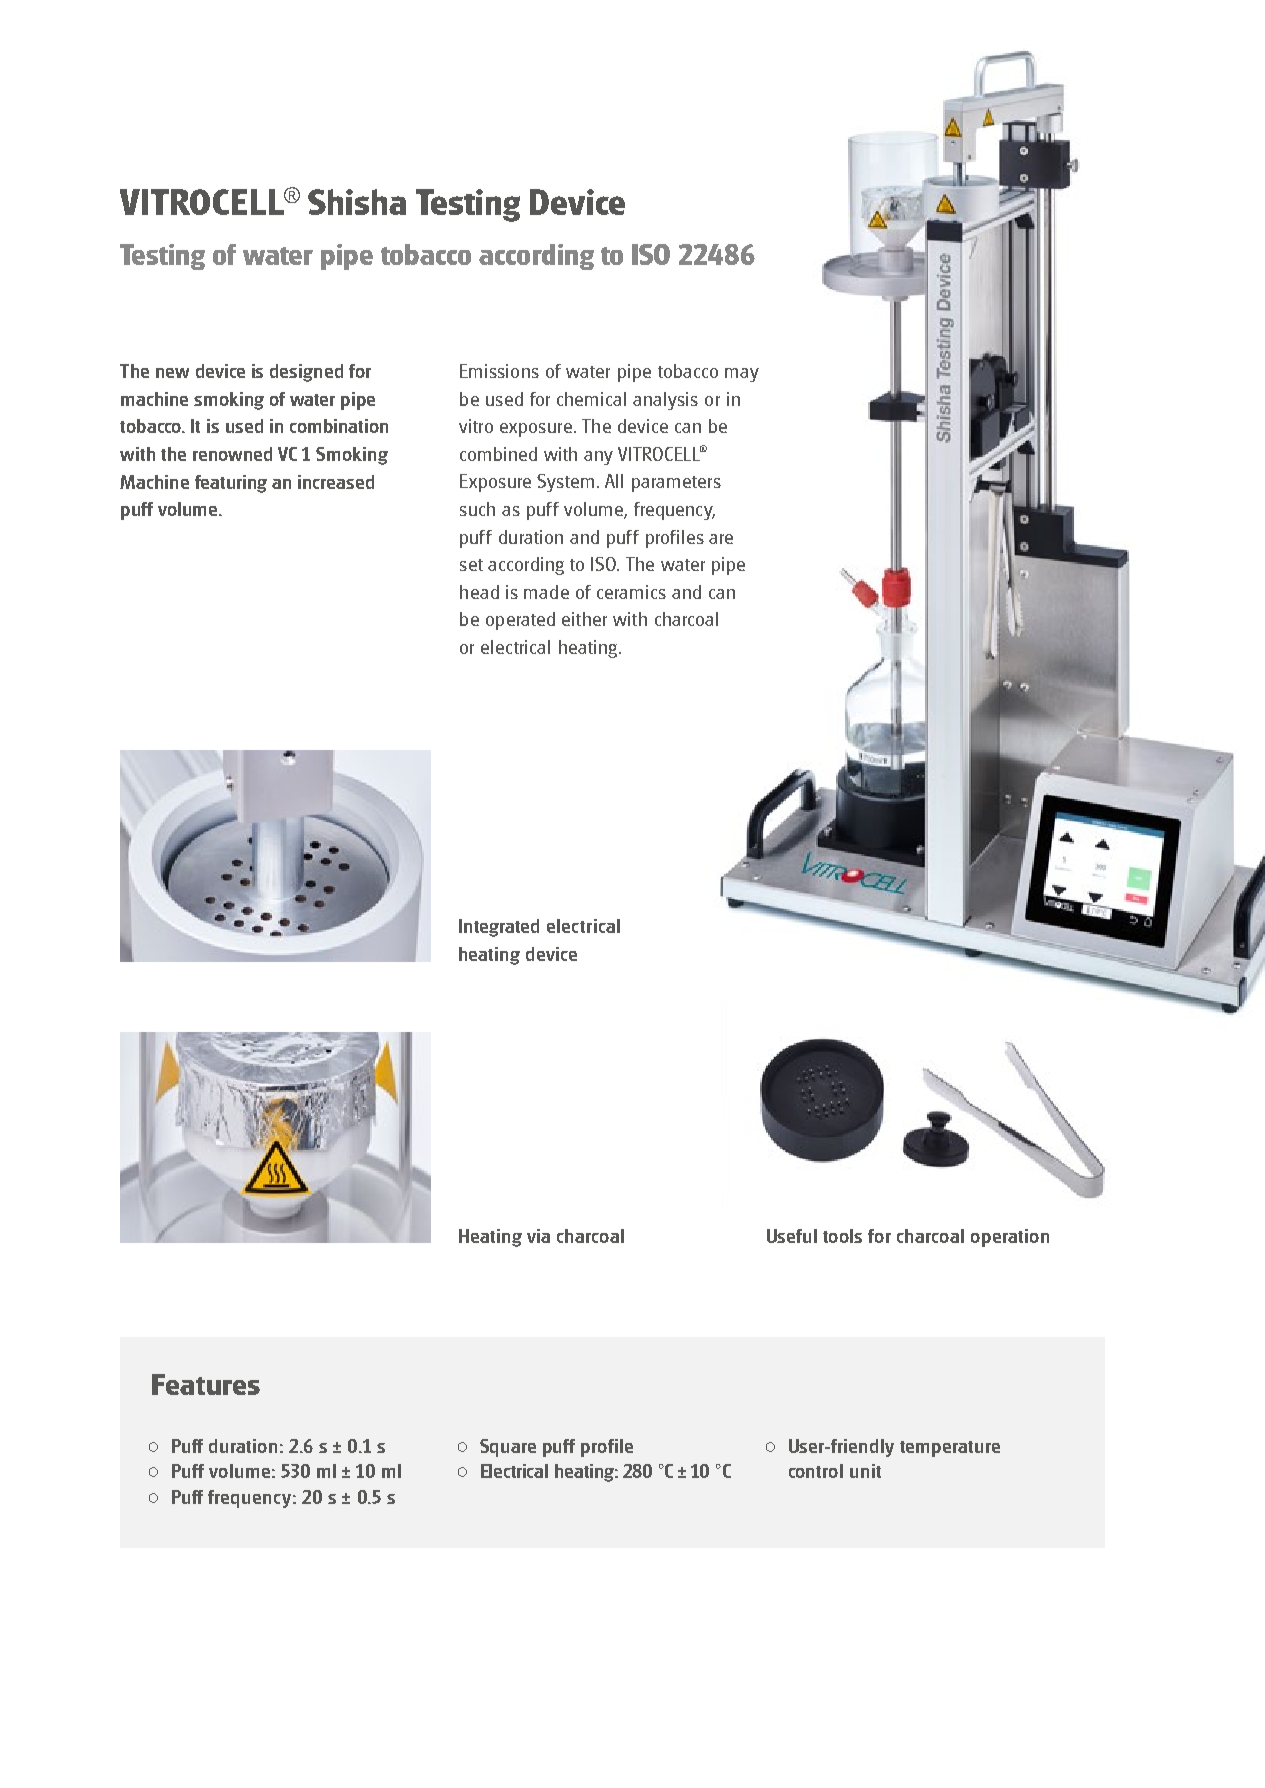 This image has height=1788, width=1265. Describe the element at coordinates (499, 371) in the image. I see `Emissions` at that location.
